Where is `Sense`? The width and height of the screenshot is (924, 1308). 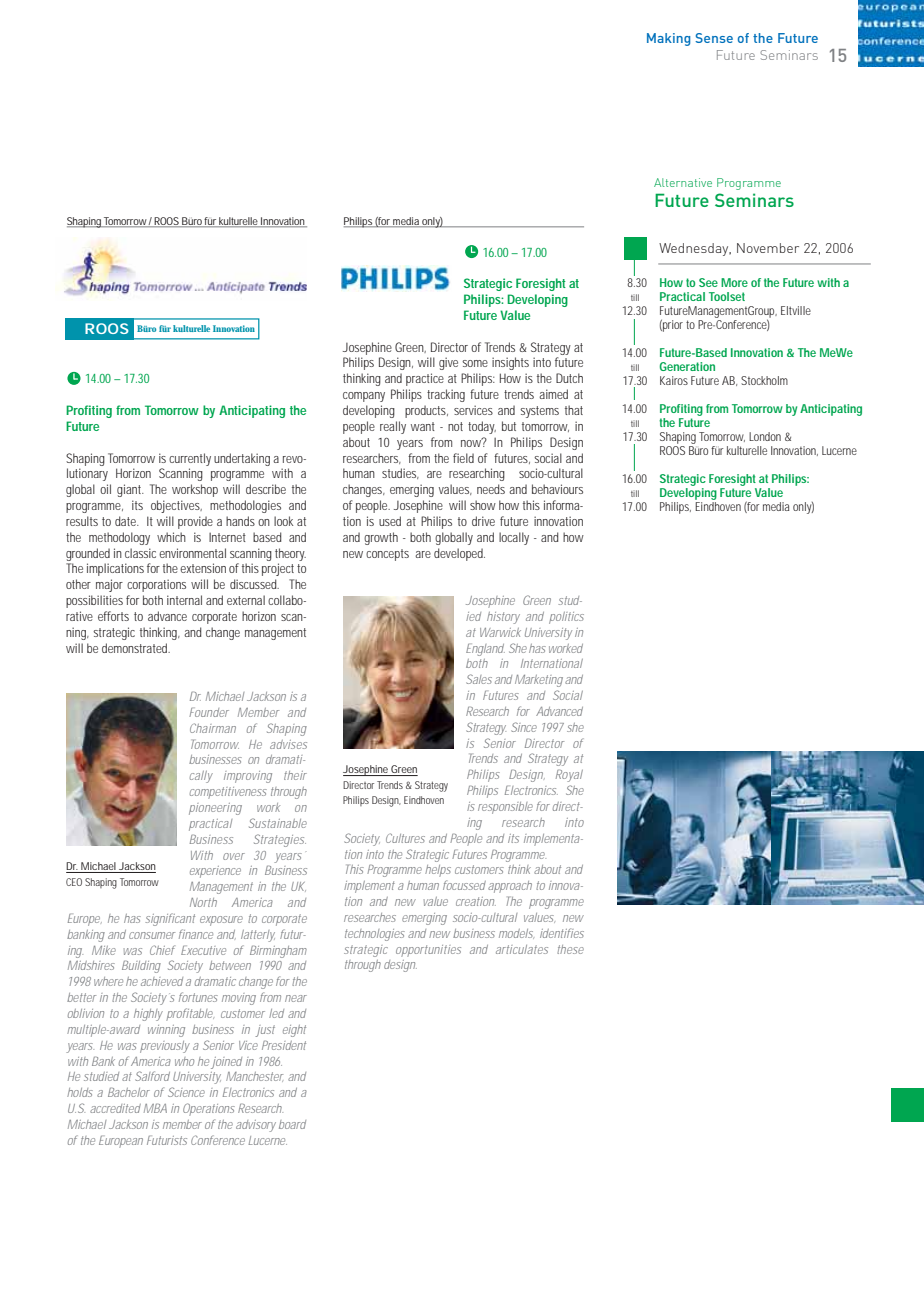 Sense is located at coordinates (714, 38).
